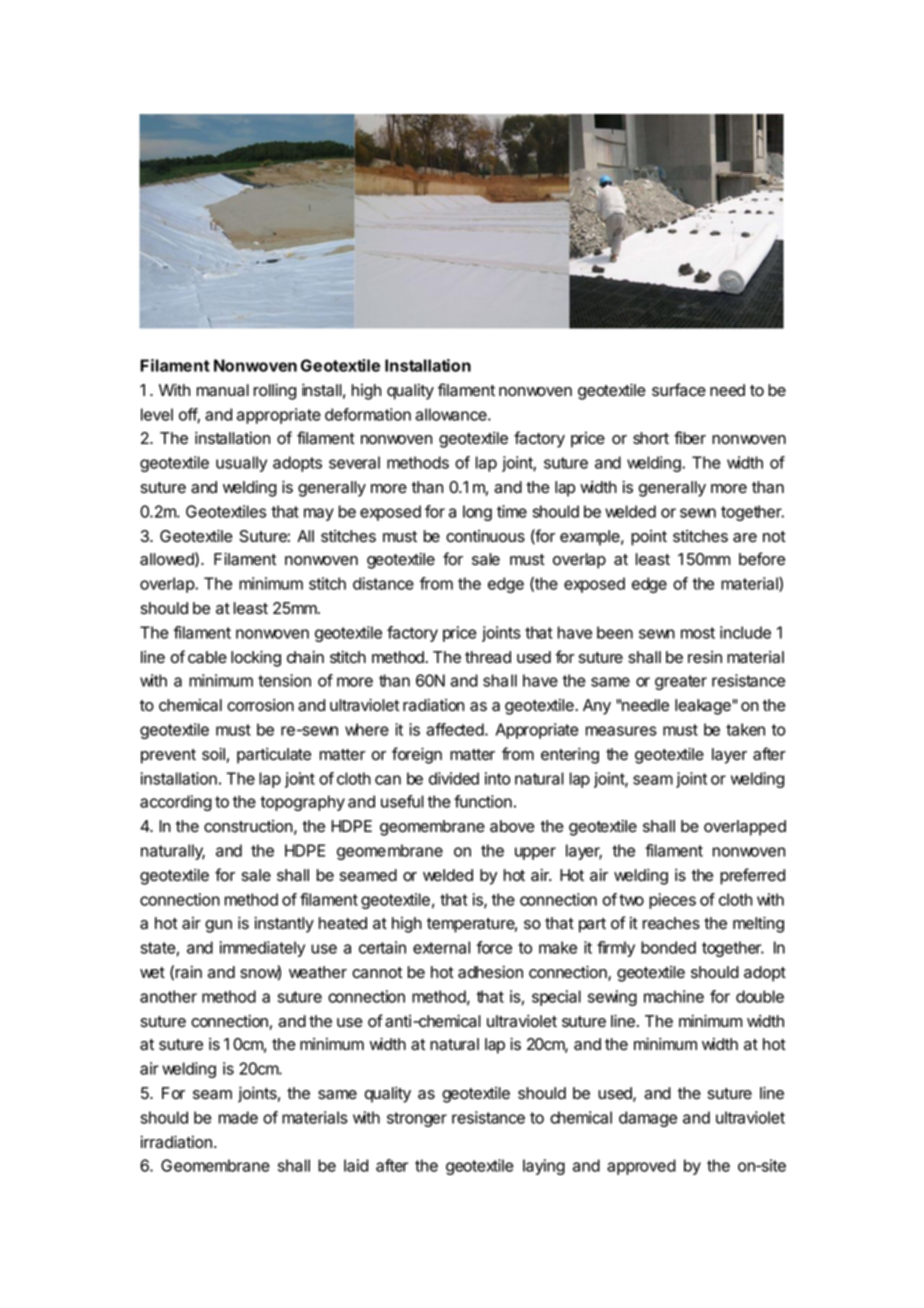 The height and width of the page is (1308, 924). Describe the element at coordinates (207, 657) in the page. I see `cable` at that location.
